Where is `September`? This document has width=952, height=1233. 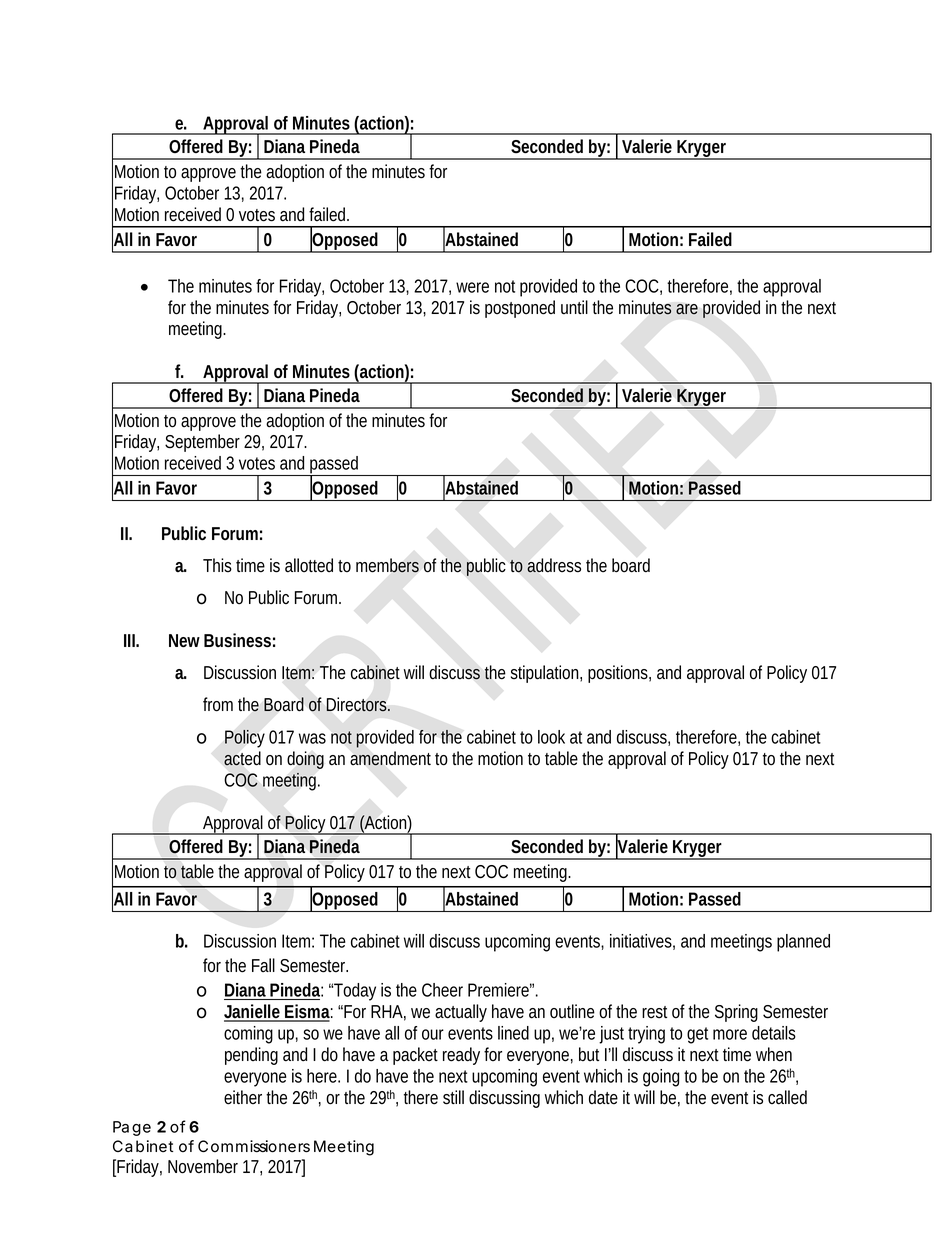
September is located at coordinates (202, 443).
